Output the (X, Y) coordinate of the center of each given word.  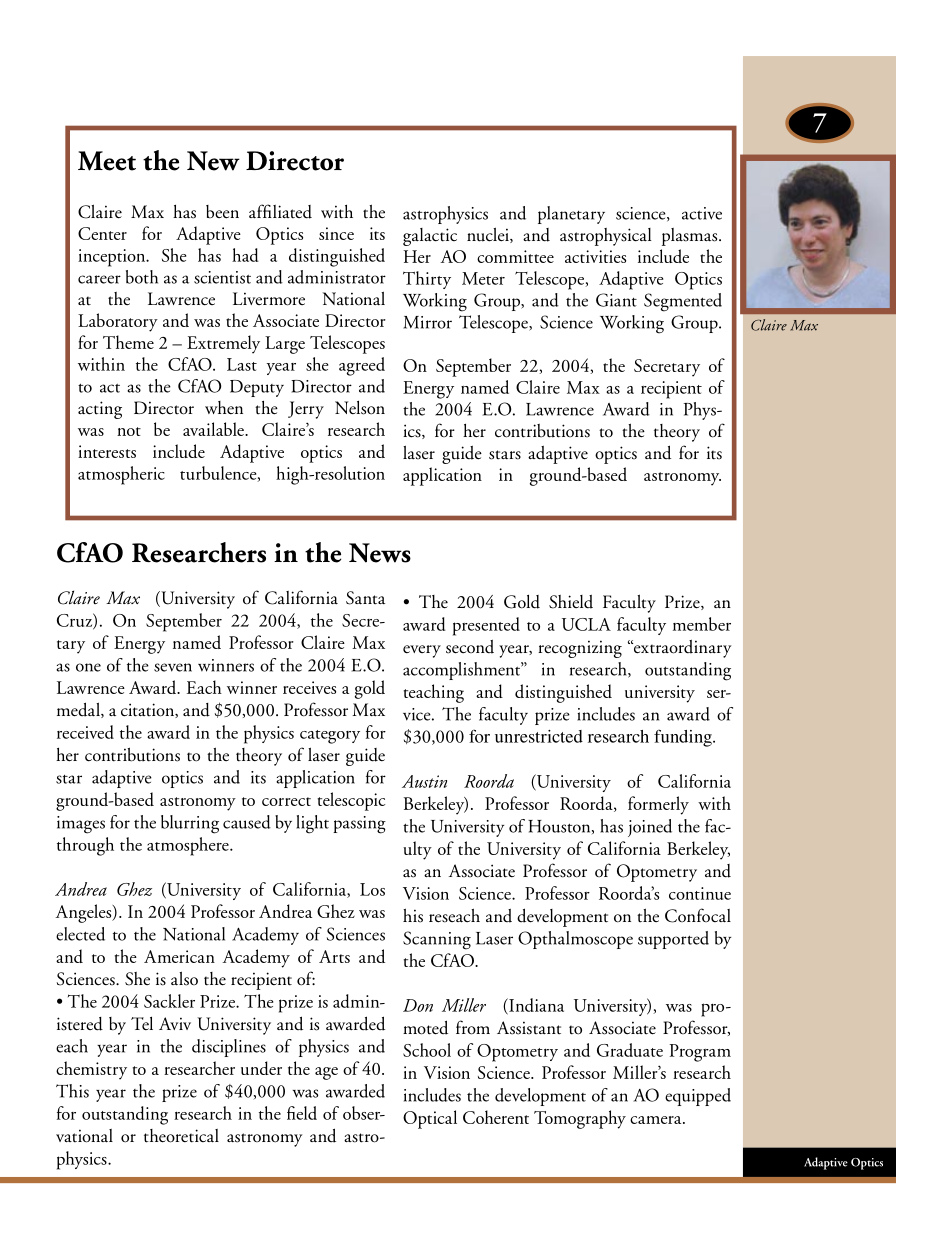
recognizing (580, 649)
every (422, 651)
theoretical (181, 1136)
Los (372, 889)
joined (650, 828)
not (129, 431)
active (702, 213)
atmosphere (189, 846)
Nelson (360, 408)
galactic (430, 237)
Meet (107, 161)
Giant (616, 300)
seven (173, 667)
